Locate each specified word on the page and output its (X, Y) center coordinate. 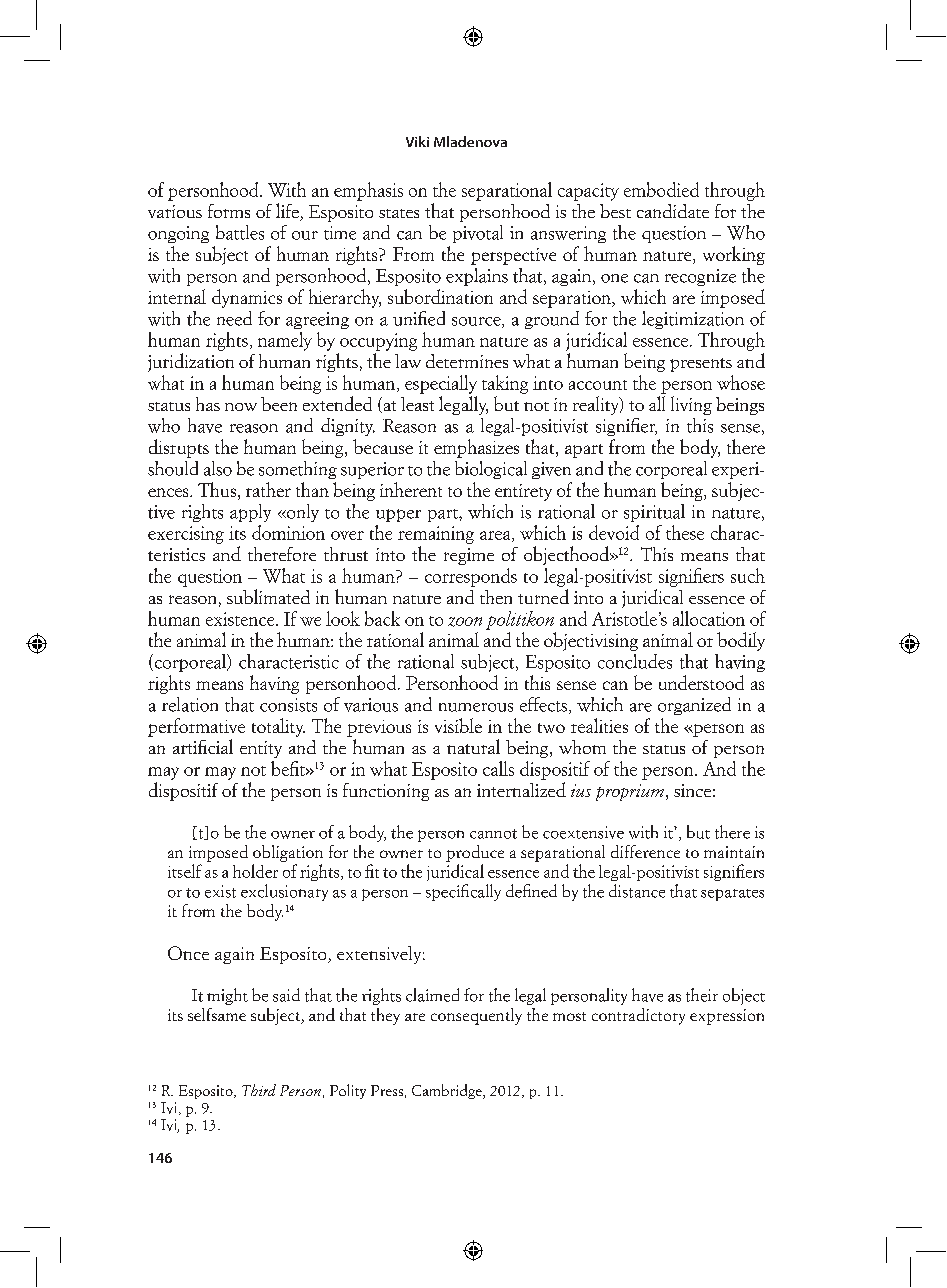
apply (250, 513)
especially (441, 384)
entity (261, 749)
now (241, 407)
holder (255, 871)
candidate (673, 211)
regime (469, 556)
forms (229, 211)
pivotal (478, 234)
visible (458, 725)
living (691, 405)
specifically (463, 892)
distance (637, 891)
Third (259, 1090)
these (685, 532)
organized (694, 706)
